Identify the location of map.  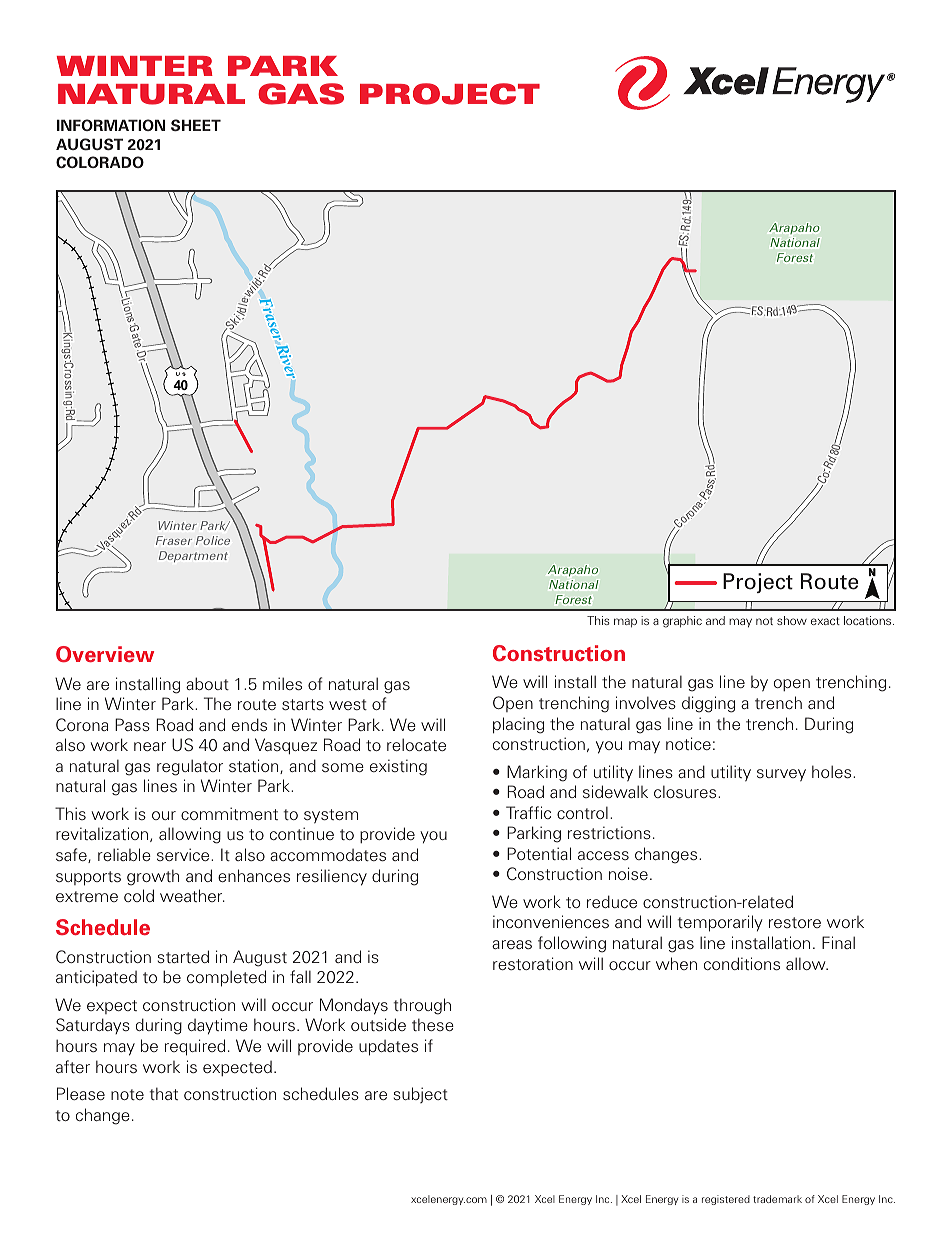
(625, 623).
